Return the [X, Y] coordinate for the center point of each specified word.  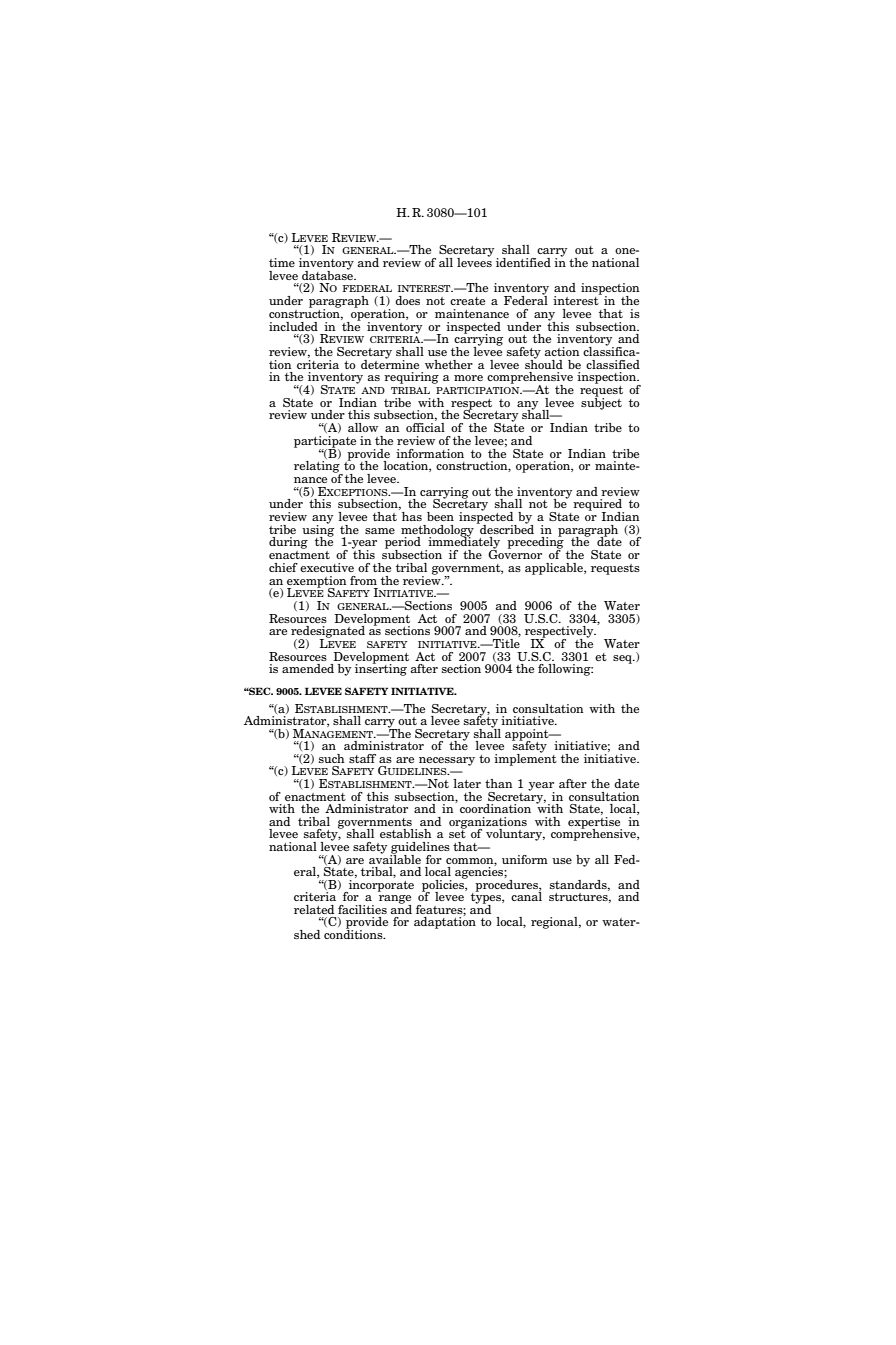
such [332, 758]
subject [601, 402]
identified [523, 262]
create [467, 301]
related [314, 909]
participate [325, 443]
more [468, 378]
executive [327, 567]
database [328, 274]
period [403, 544]
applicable [555, 569]
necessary [447, 761]
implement [525, 758]
